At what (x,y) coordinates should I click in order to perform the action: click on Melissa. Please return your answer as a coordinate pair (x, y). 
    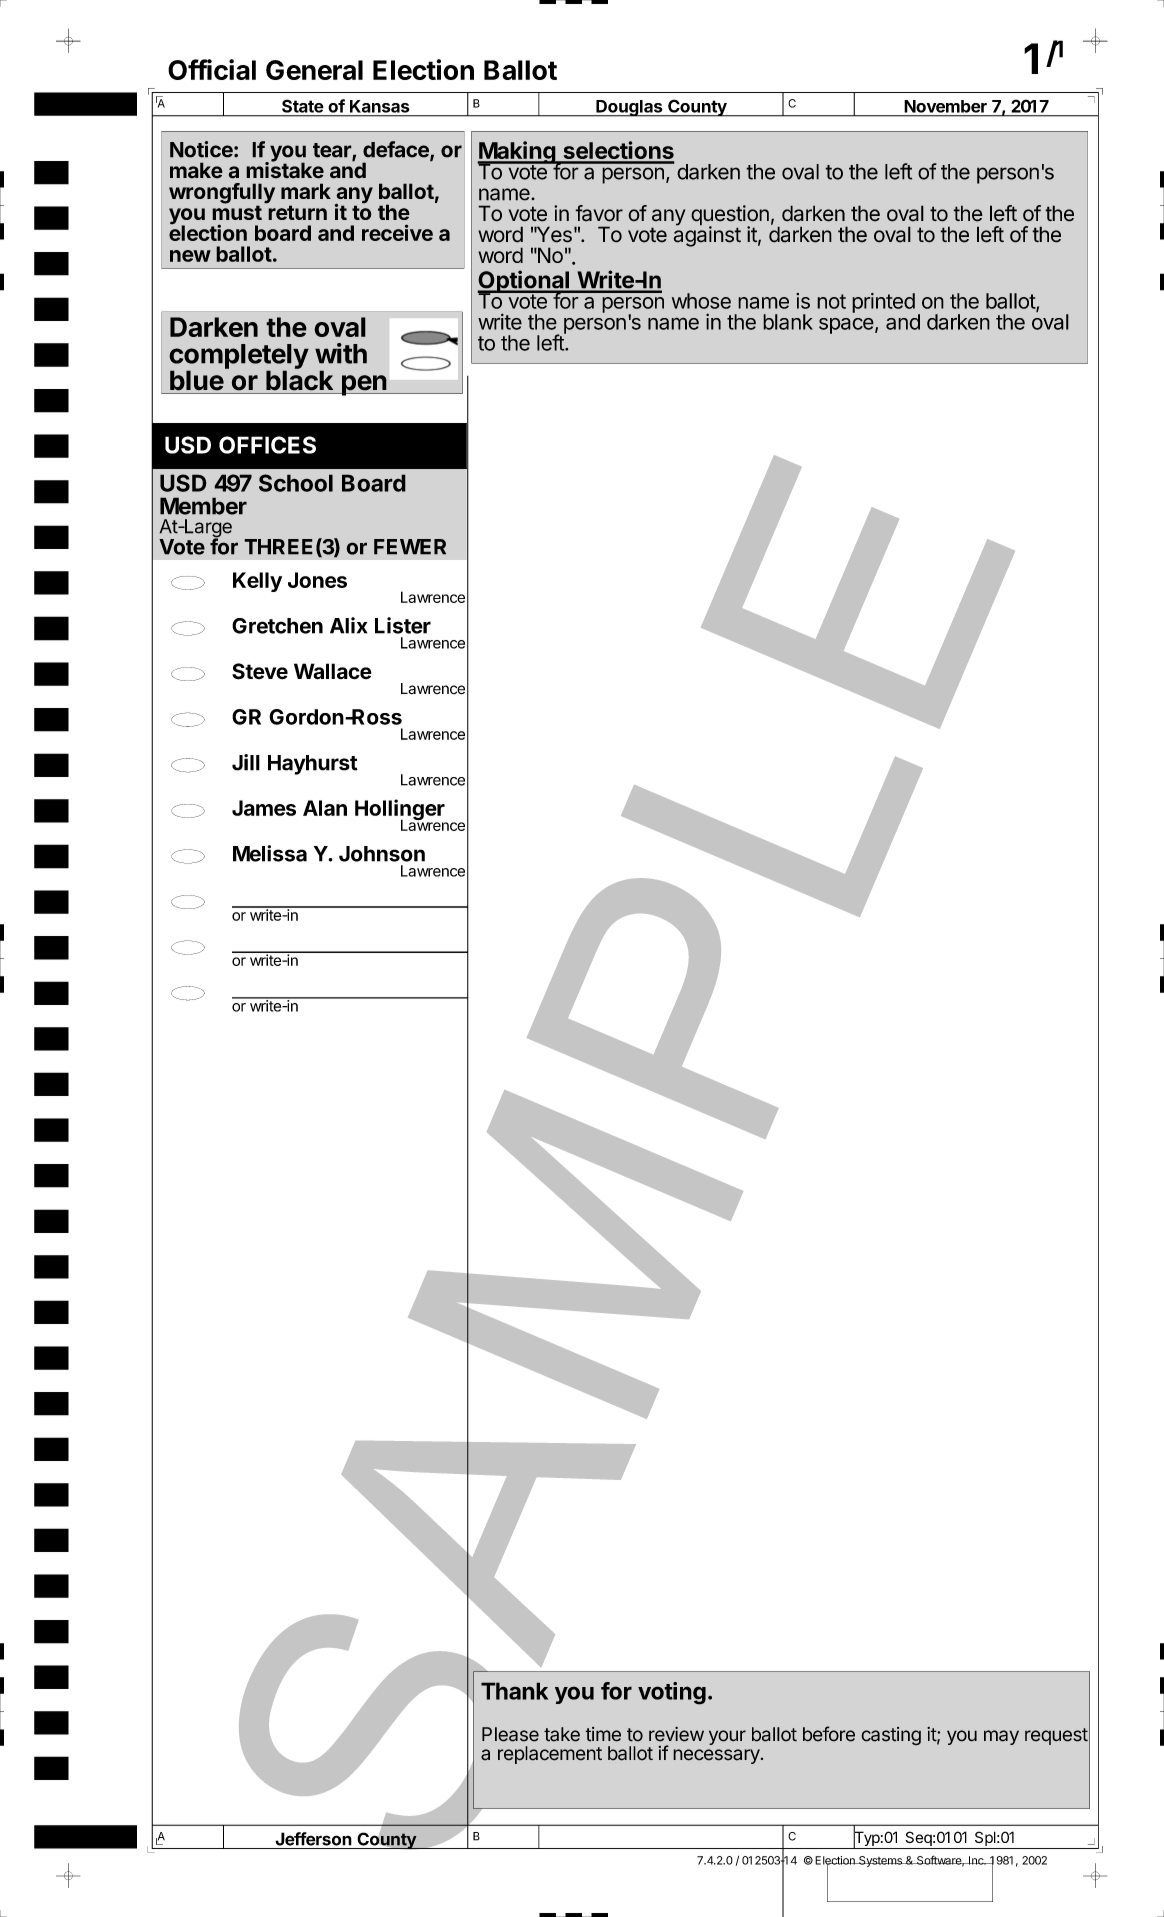
    Looking at the image, I should click on (270, 853).
